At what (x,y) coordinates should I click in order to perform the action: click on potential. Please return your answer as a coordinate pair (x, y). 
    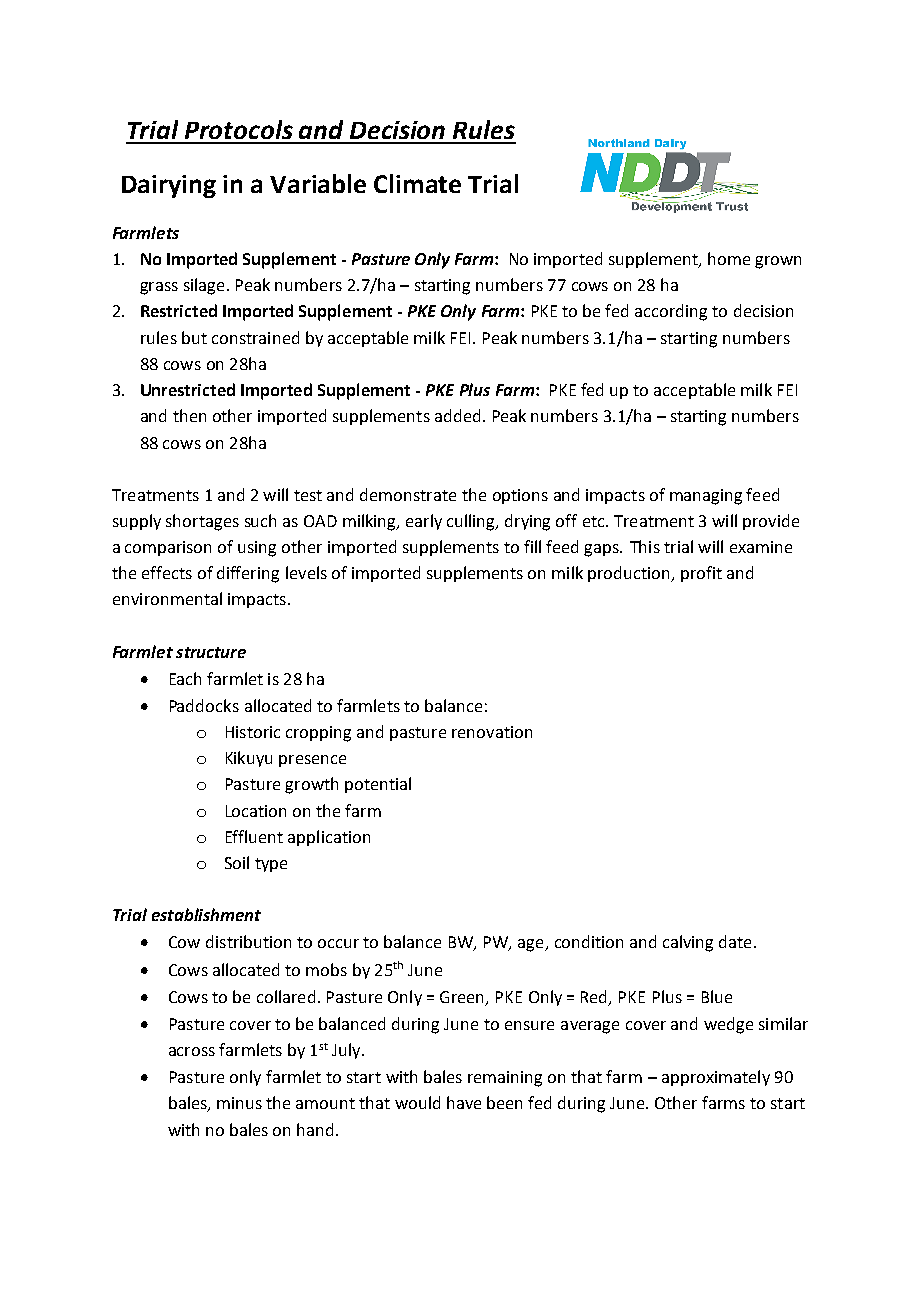
    Looking at the image, I should click on (378, 785).
